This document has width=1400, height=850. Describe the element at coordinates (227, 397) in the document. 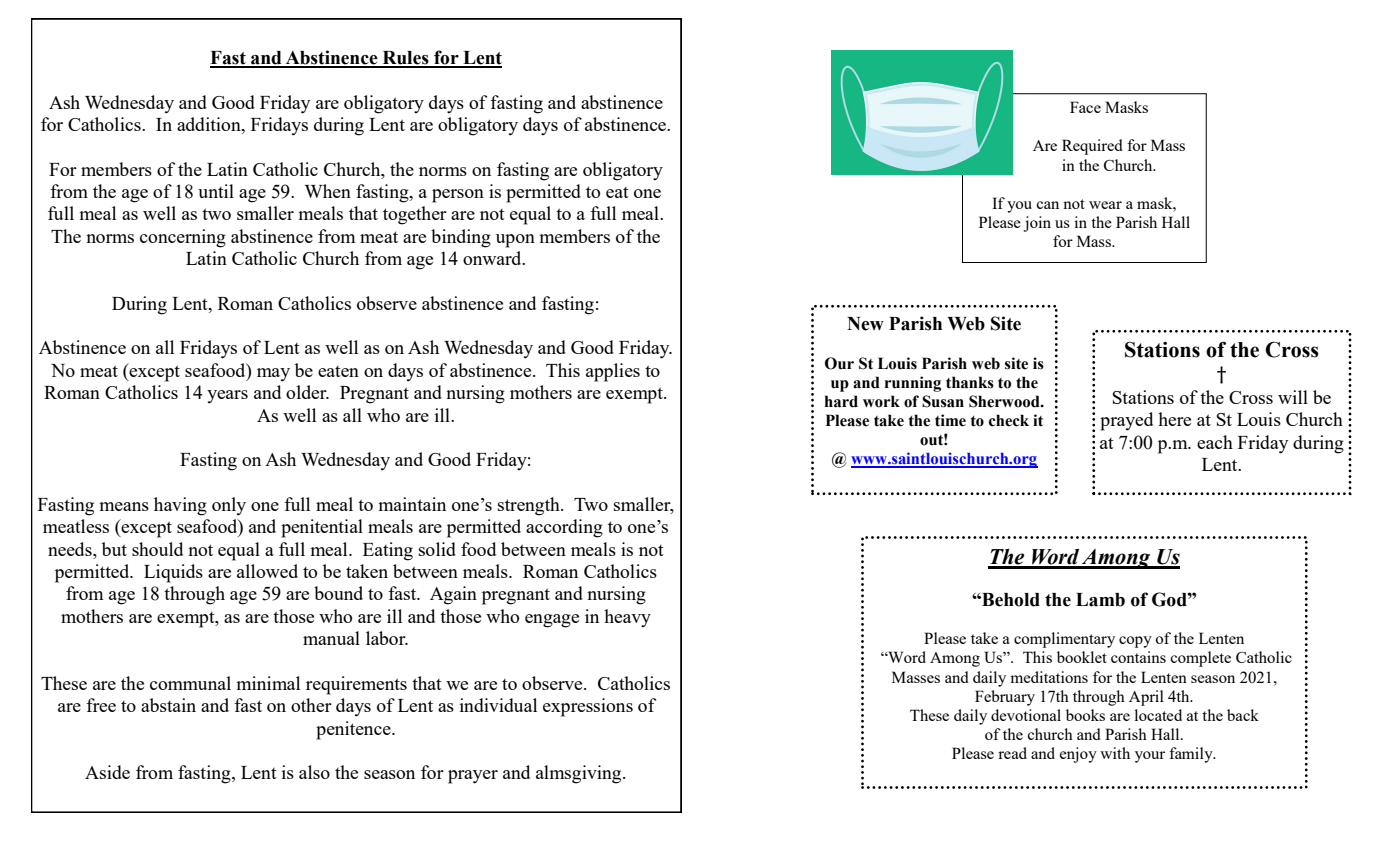

I see `years` at that location.
